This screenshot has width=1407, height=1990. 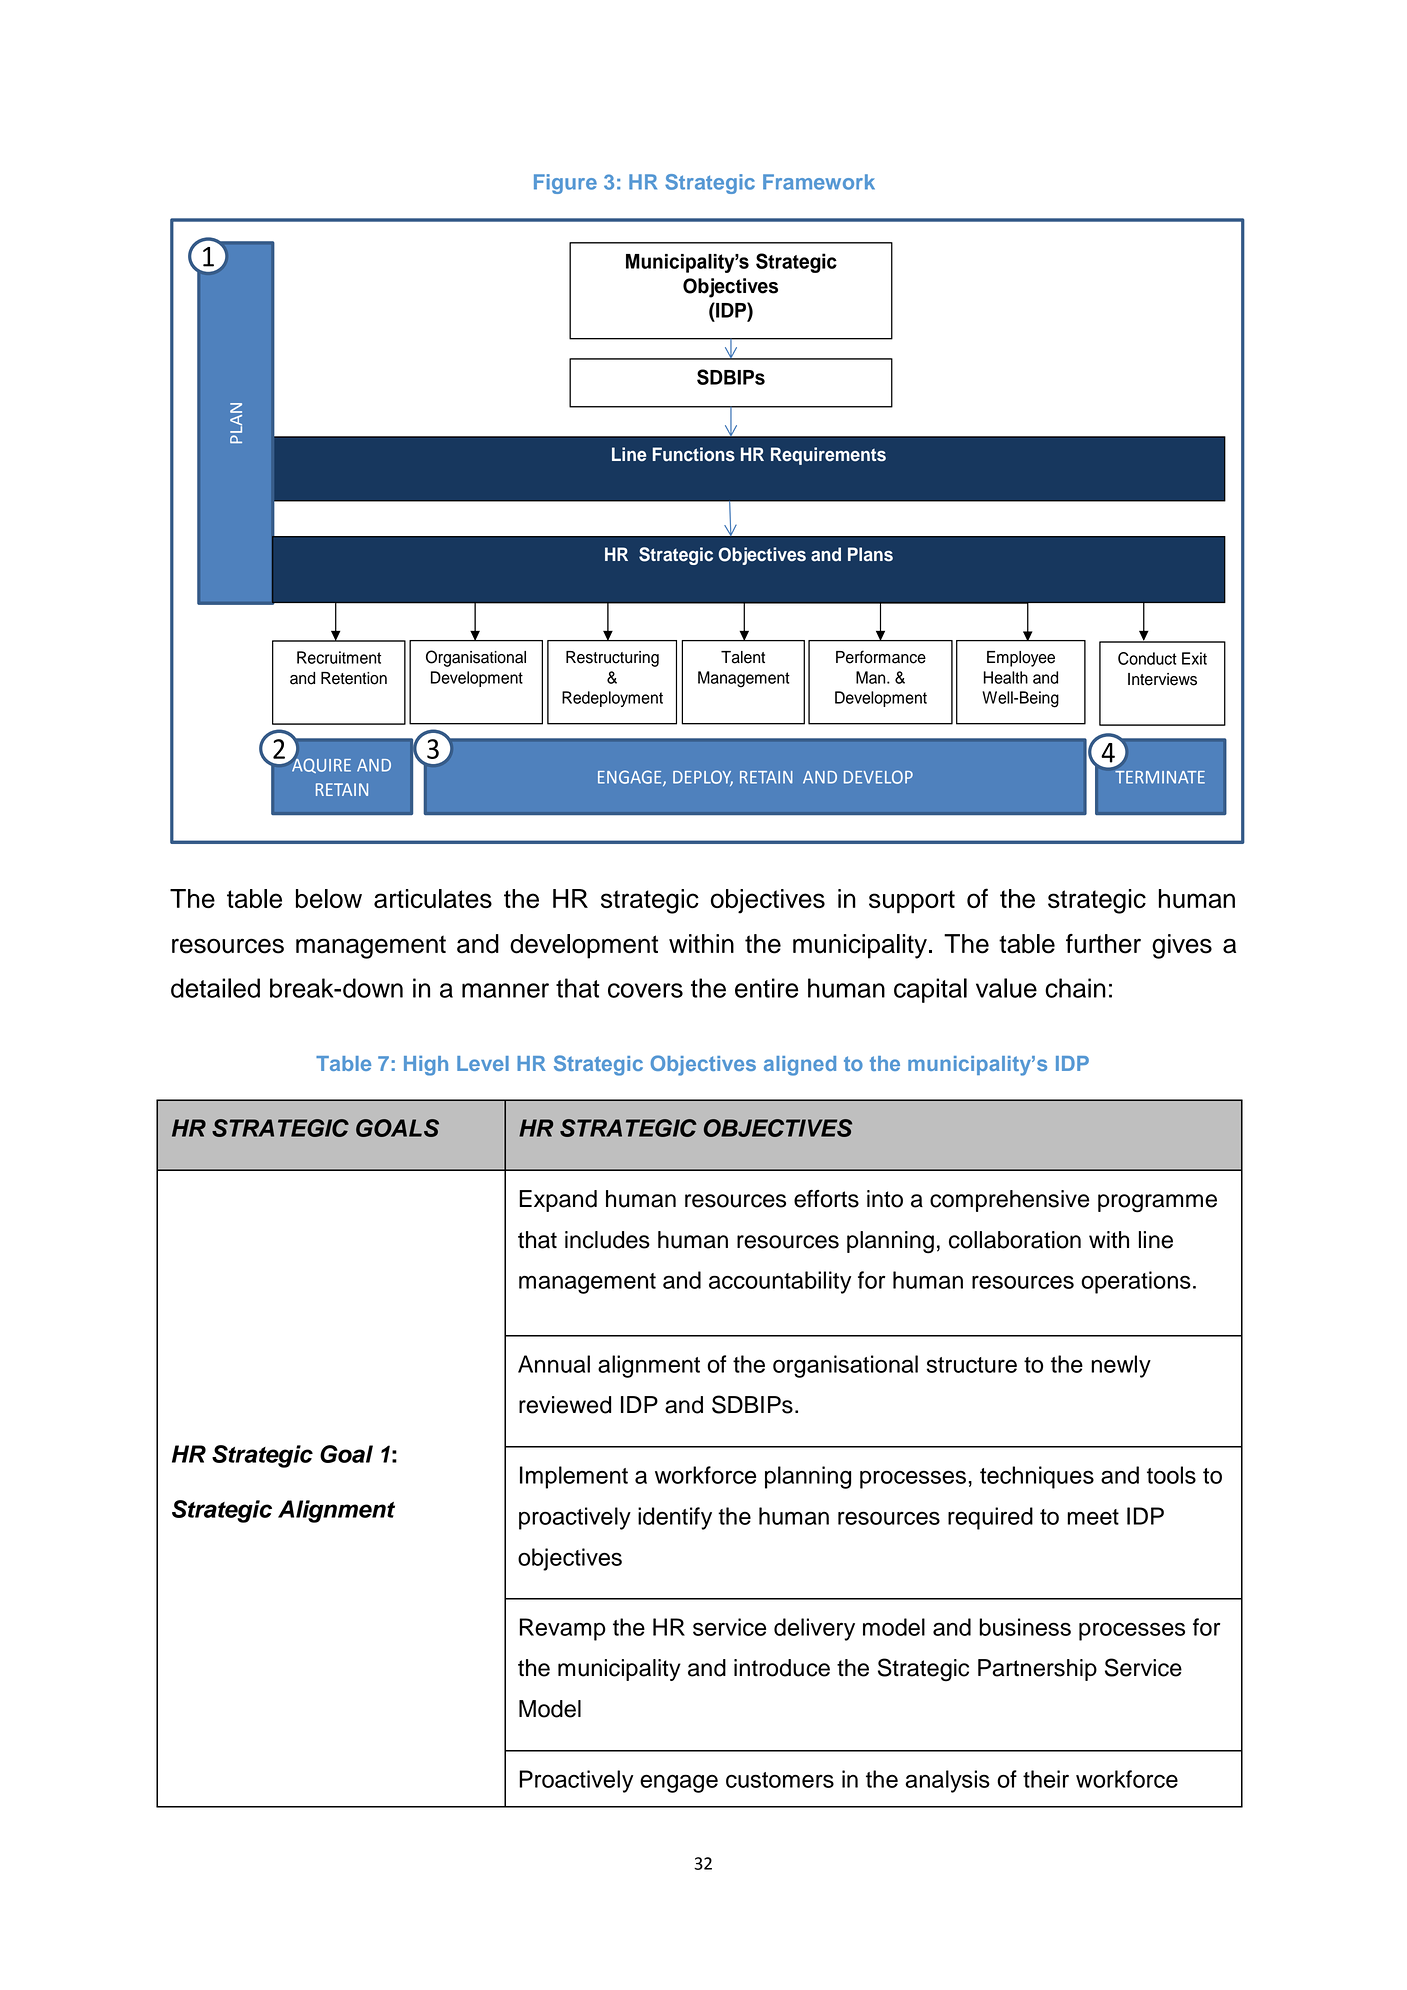 I want to click on Figure, so click(x=565, y=184).
